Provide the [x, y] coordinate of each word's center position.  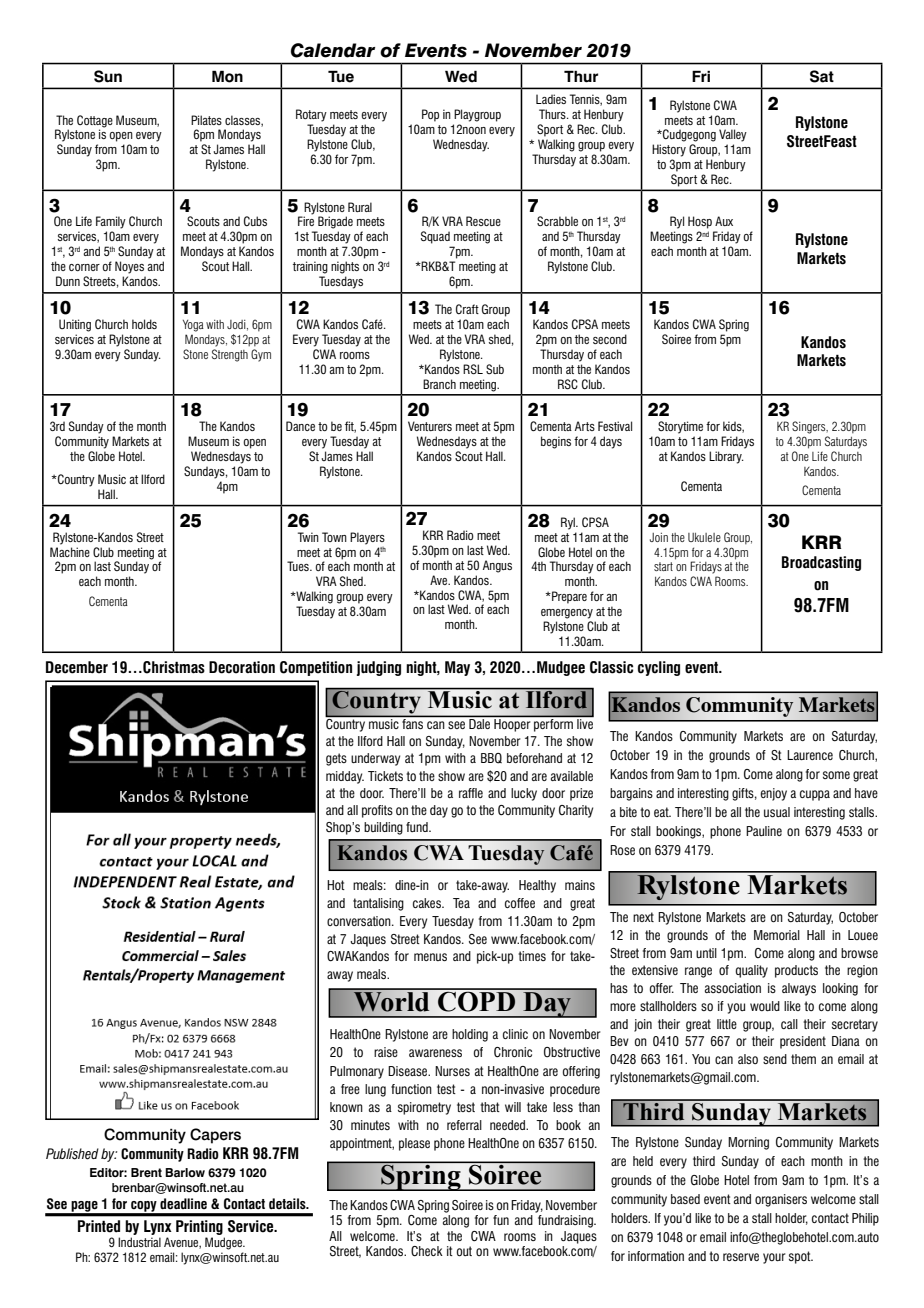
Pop [430, 115]
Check [427, 1251]
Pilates [206, 120]
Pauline [764, 831]
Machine [70, 552]
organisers [781, 1200]
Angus [497, 566]
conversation [360, 921]
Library [726, 457]
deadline [183, 1204]
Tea [461, 903]
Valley [733, 135]
